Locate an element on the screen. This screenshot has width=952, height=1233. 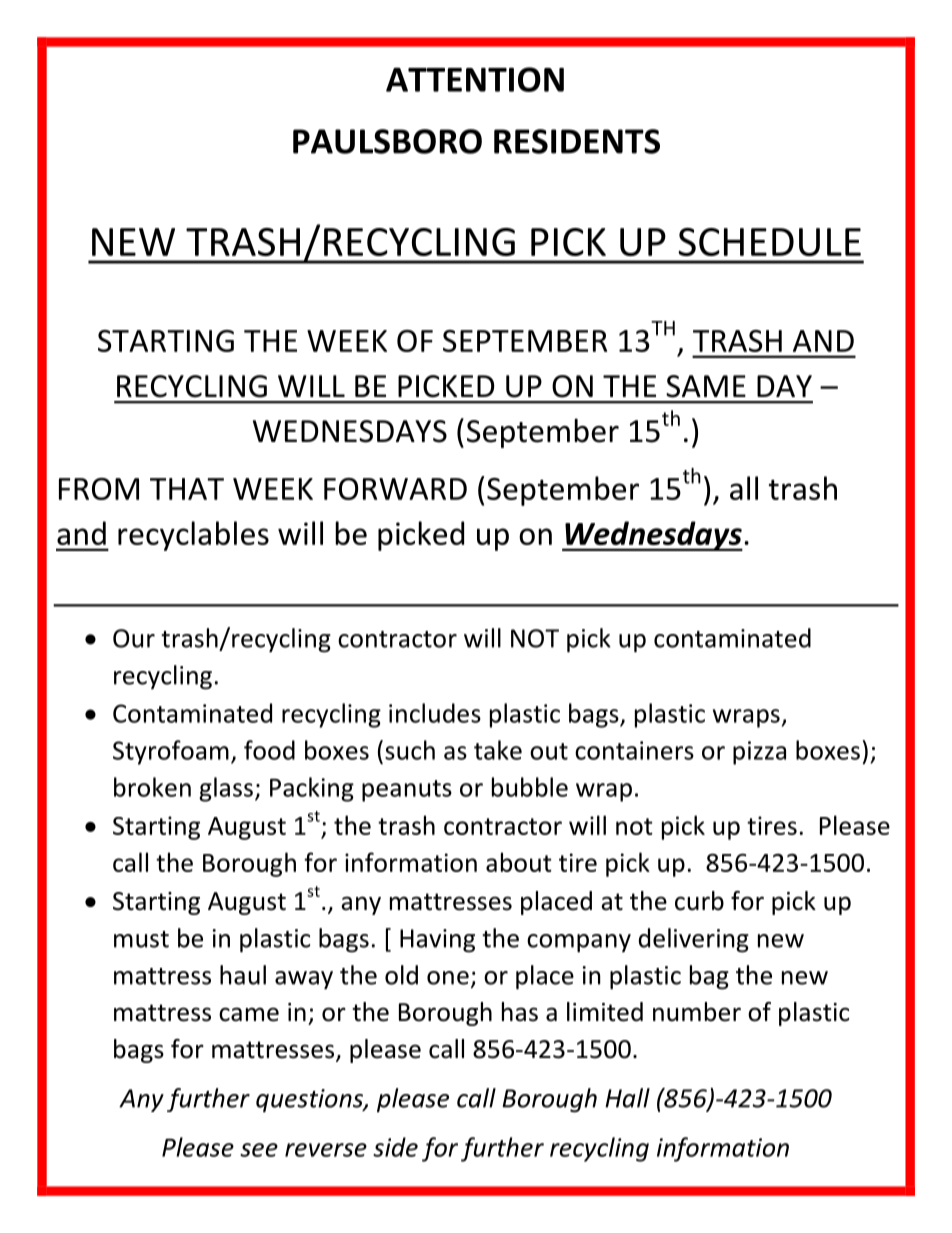
Our is located at coordinates (134, 638).
